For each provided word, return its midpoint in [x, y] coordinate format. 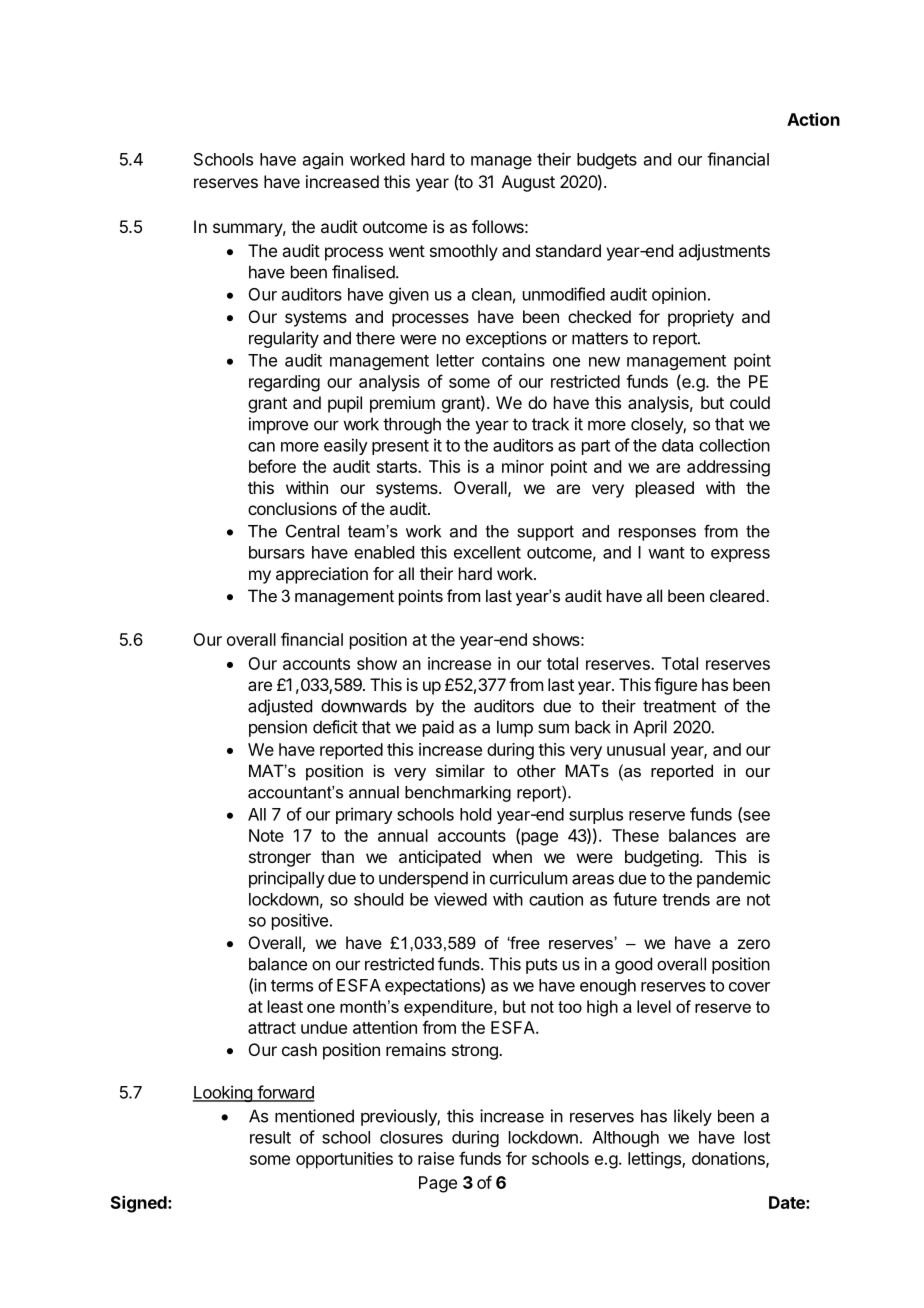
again [323, 160]
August [528, 183]
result [270, 1137]
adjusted [280, 707]
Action [813, 119]
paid [438, 728]
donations [729, 1159]
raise [436, 1158]
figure [675, 686]
